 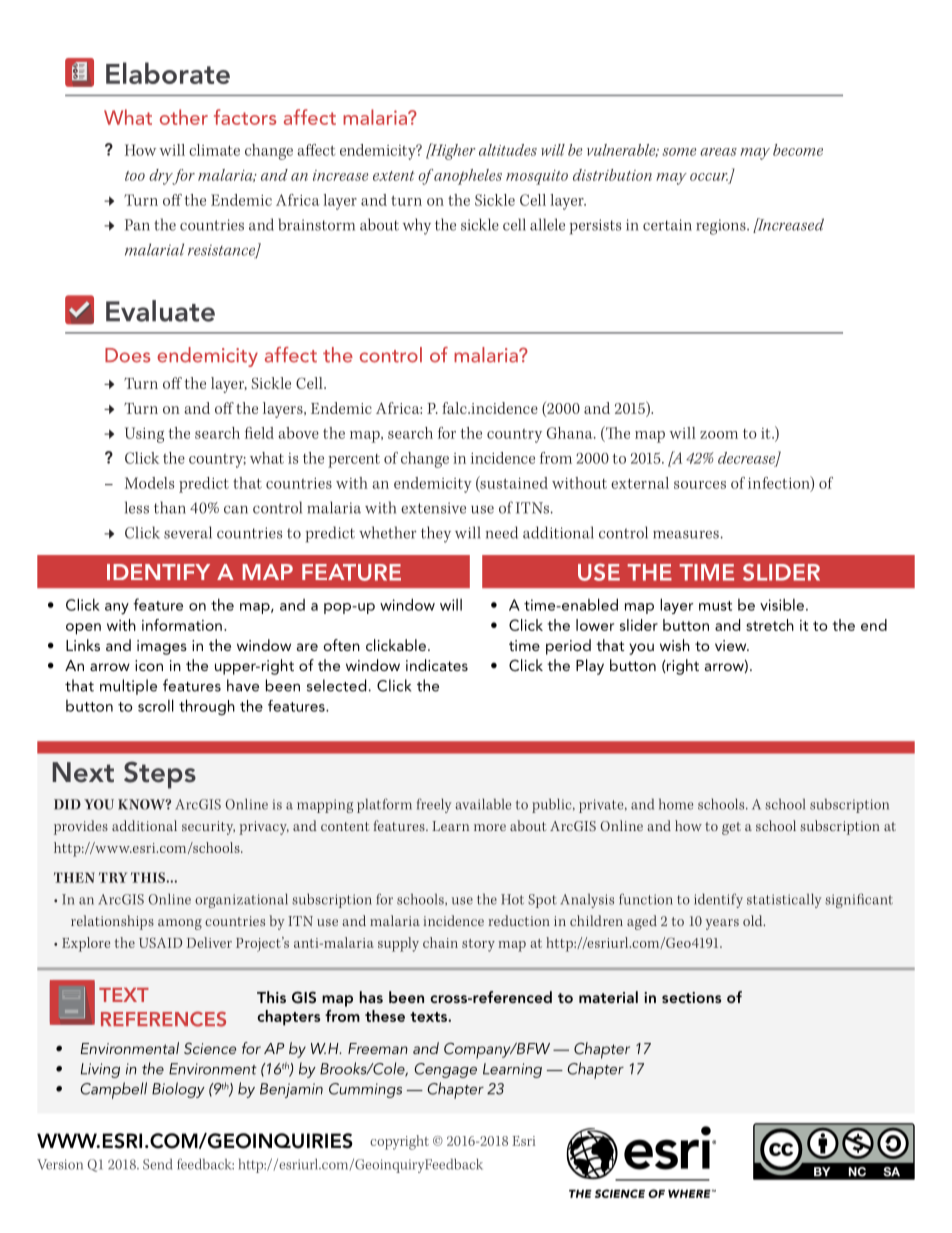 What do you see at coordinates (770, 625) in the image?
I see `stretch` at bounding box center [770, 625].
